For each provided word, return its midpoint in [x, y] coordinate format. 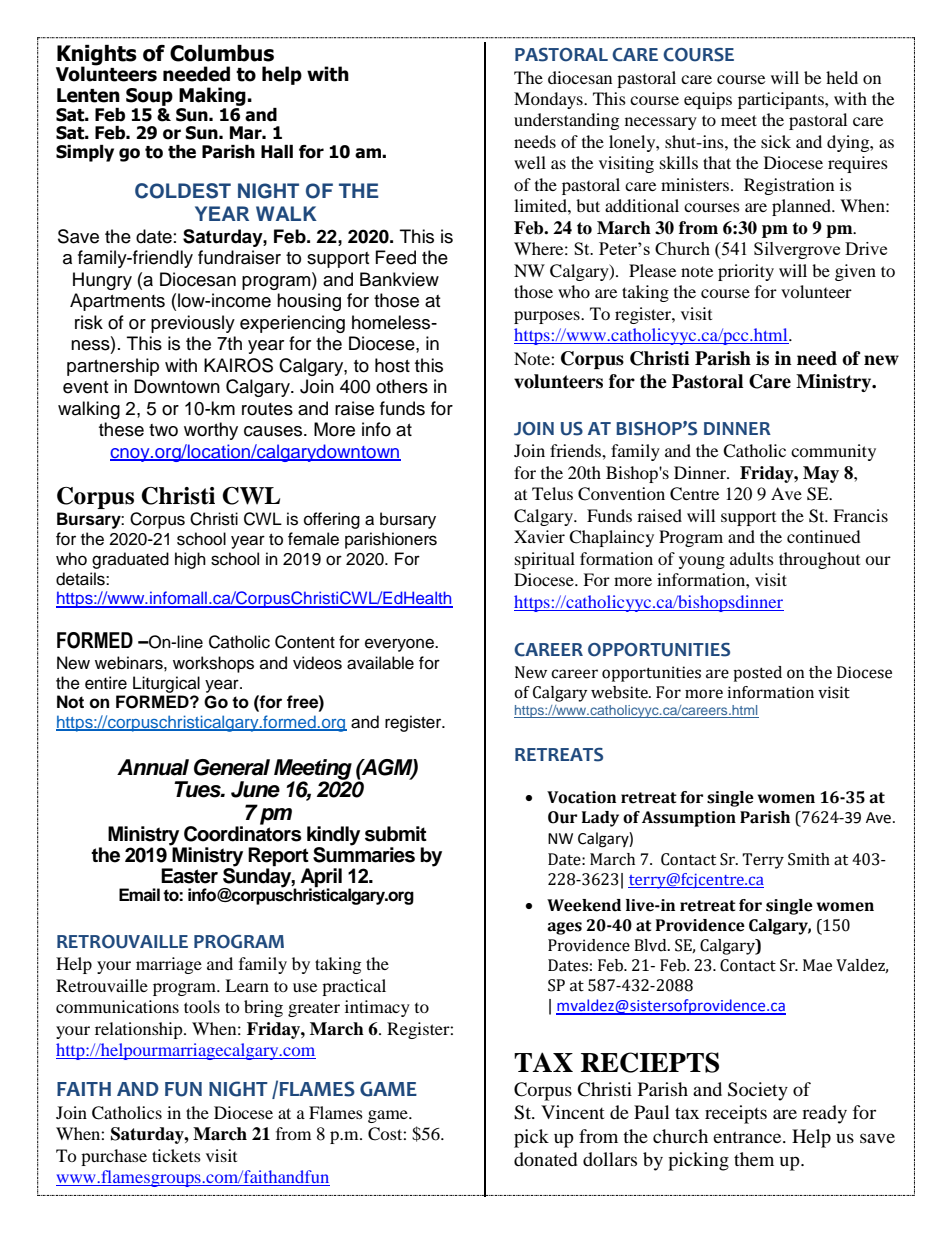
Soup [149, 97]
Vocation [581, 797]
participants [782, 100]
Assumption [689, 819]
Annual [153, 767]
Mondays [549, 100]
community [833, 452]
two [163, 430]
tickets [176, 1155]
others [402, 386]
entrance [748, 1137]
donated [545, 1159]
